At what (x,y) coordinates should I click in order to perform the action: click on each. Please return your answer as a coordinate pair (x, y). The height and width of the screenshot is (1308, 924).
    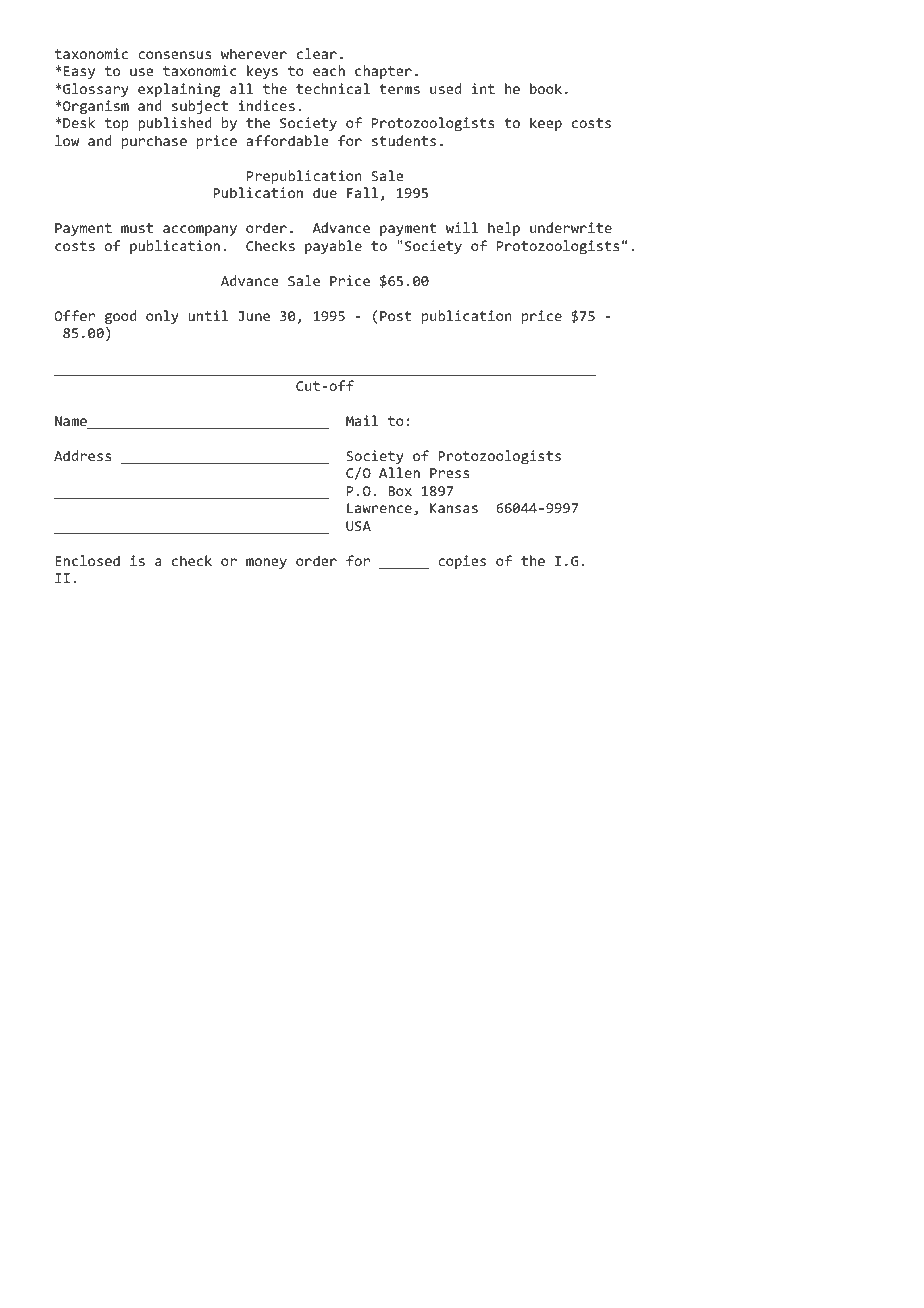
    Looking at the image, I should click on (329, 70).
